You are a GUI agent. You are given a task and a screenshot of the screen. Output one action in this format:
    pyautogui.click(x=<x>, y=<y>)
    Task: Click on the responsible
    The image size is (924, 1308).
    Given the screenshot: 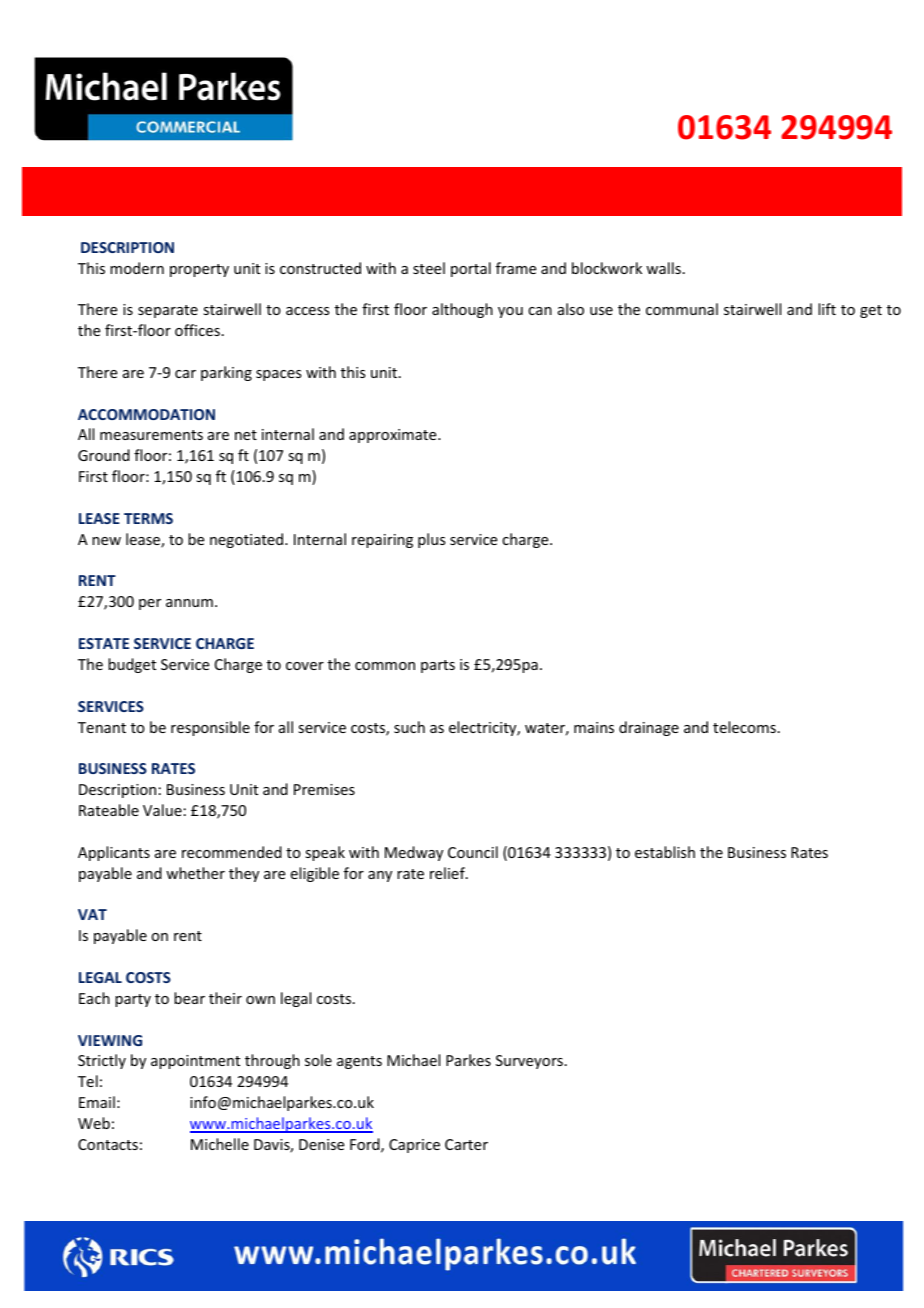 What is the action you would take?
    pyautogui.click(x=210, y=728)
